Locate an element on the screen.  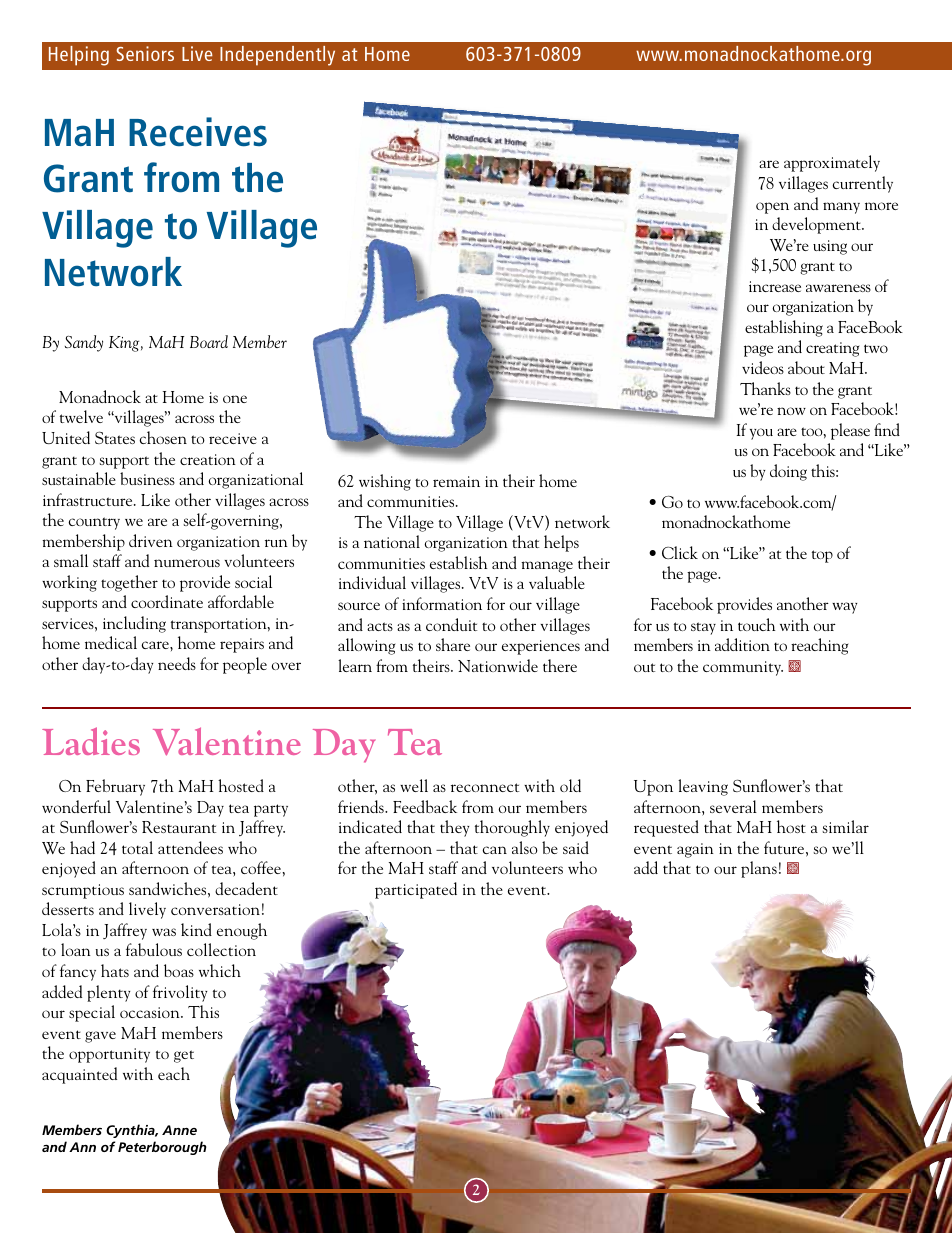
Independently is located at coordinates (277, 56).
